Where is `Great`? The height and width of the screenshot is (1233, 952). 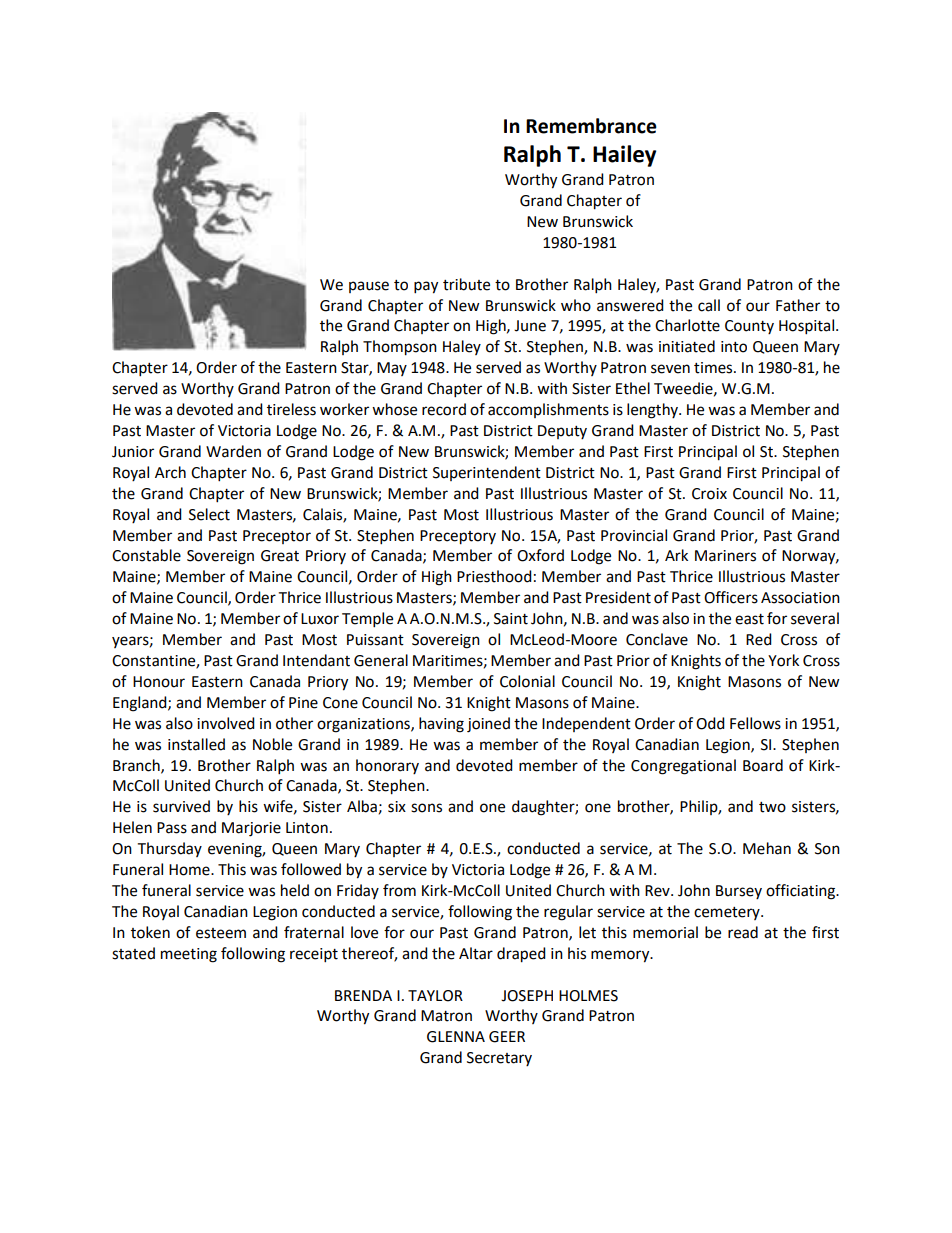
Great is located at coordinates (280, 556).
